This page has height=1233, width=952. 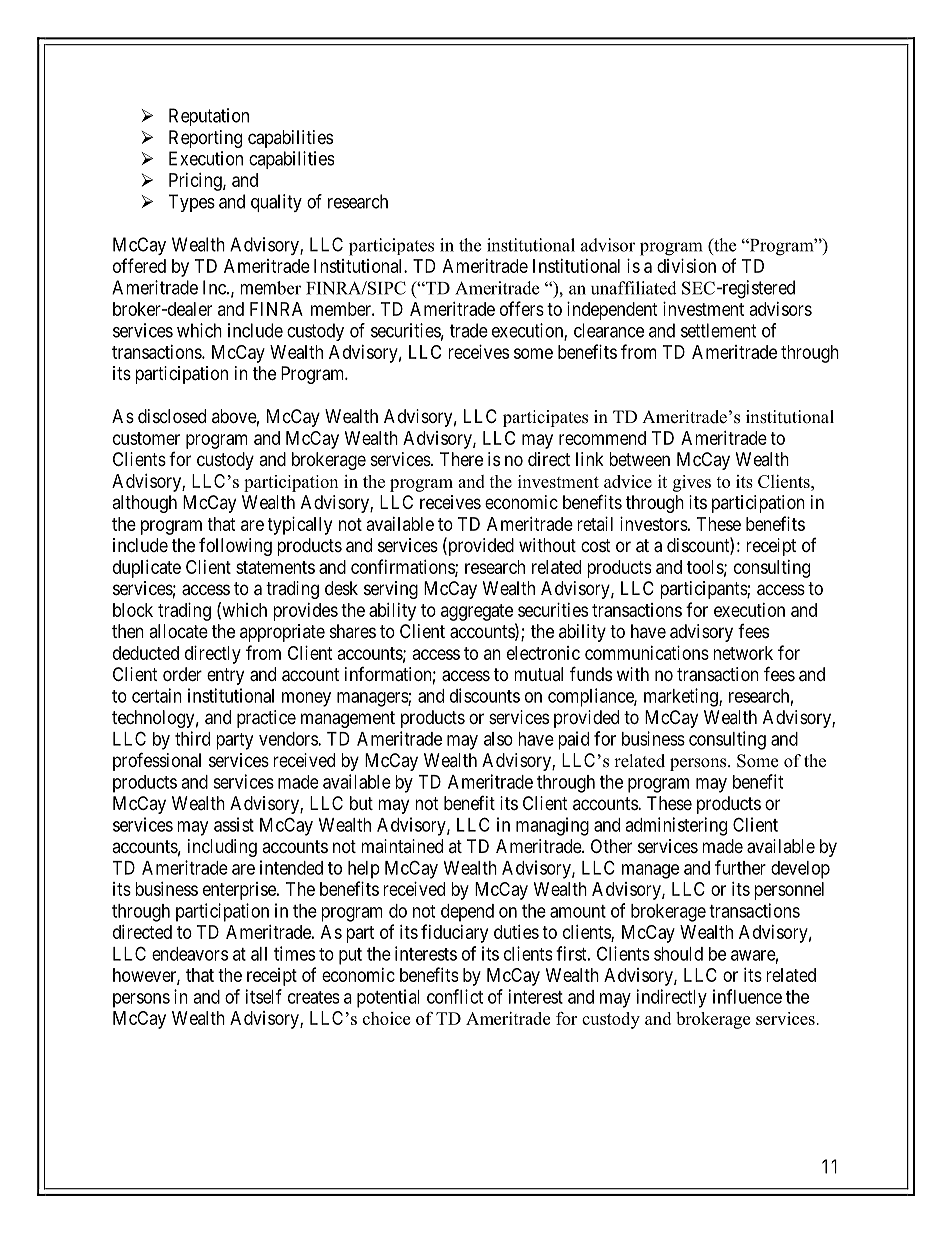 What do you see at coordinates (477, 612) in the page?
I see `aggregate` at bounding box center [477, 612].
